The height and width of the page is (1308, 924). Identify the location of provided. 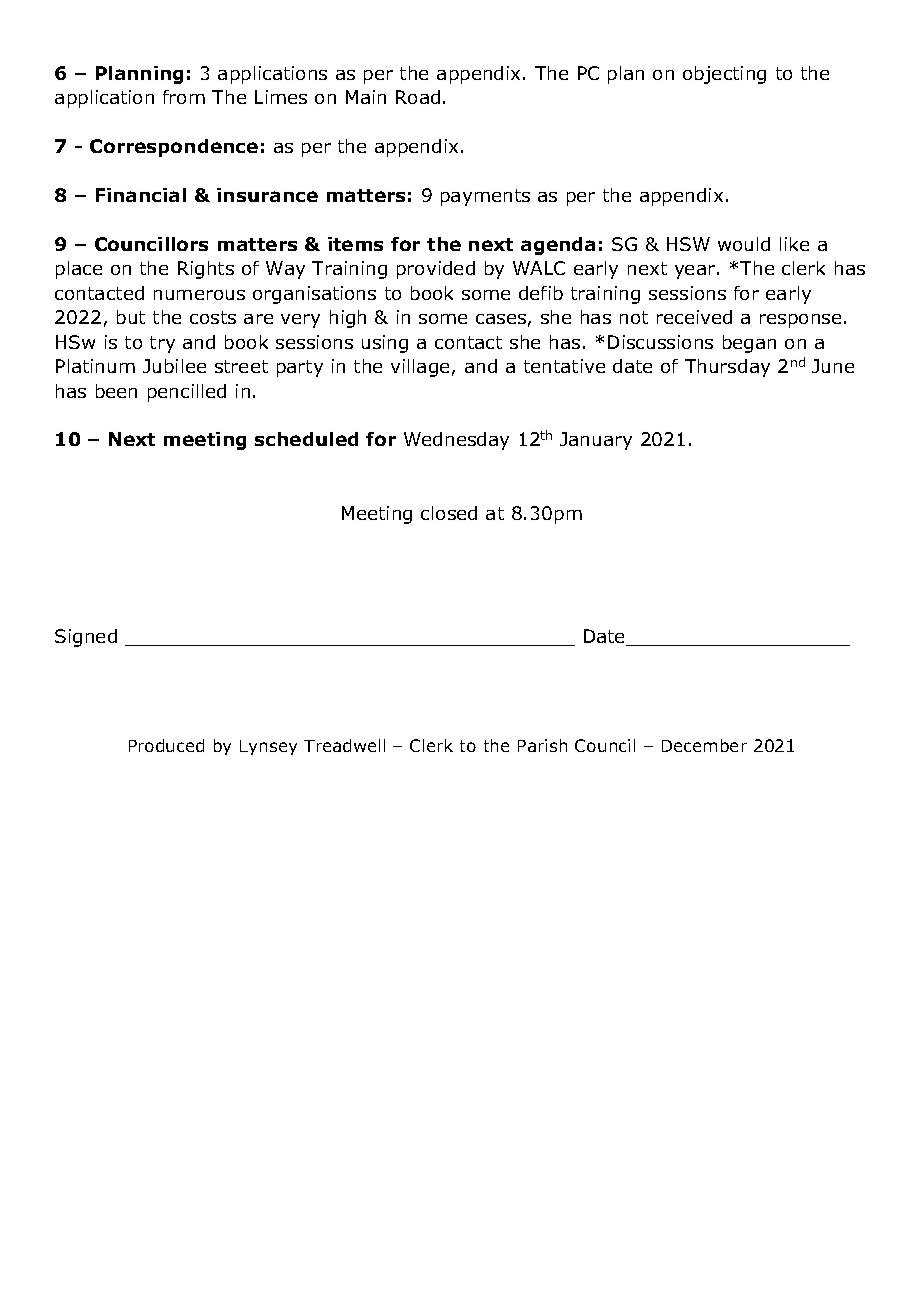
(436, 270).
